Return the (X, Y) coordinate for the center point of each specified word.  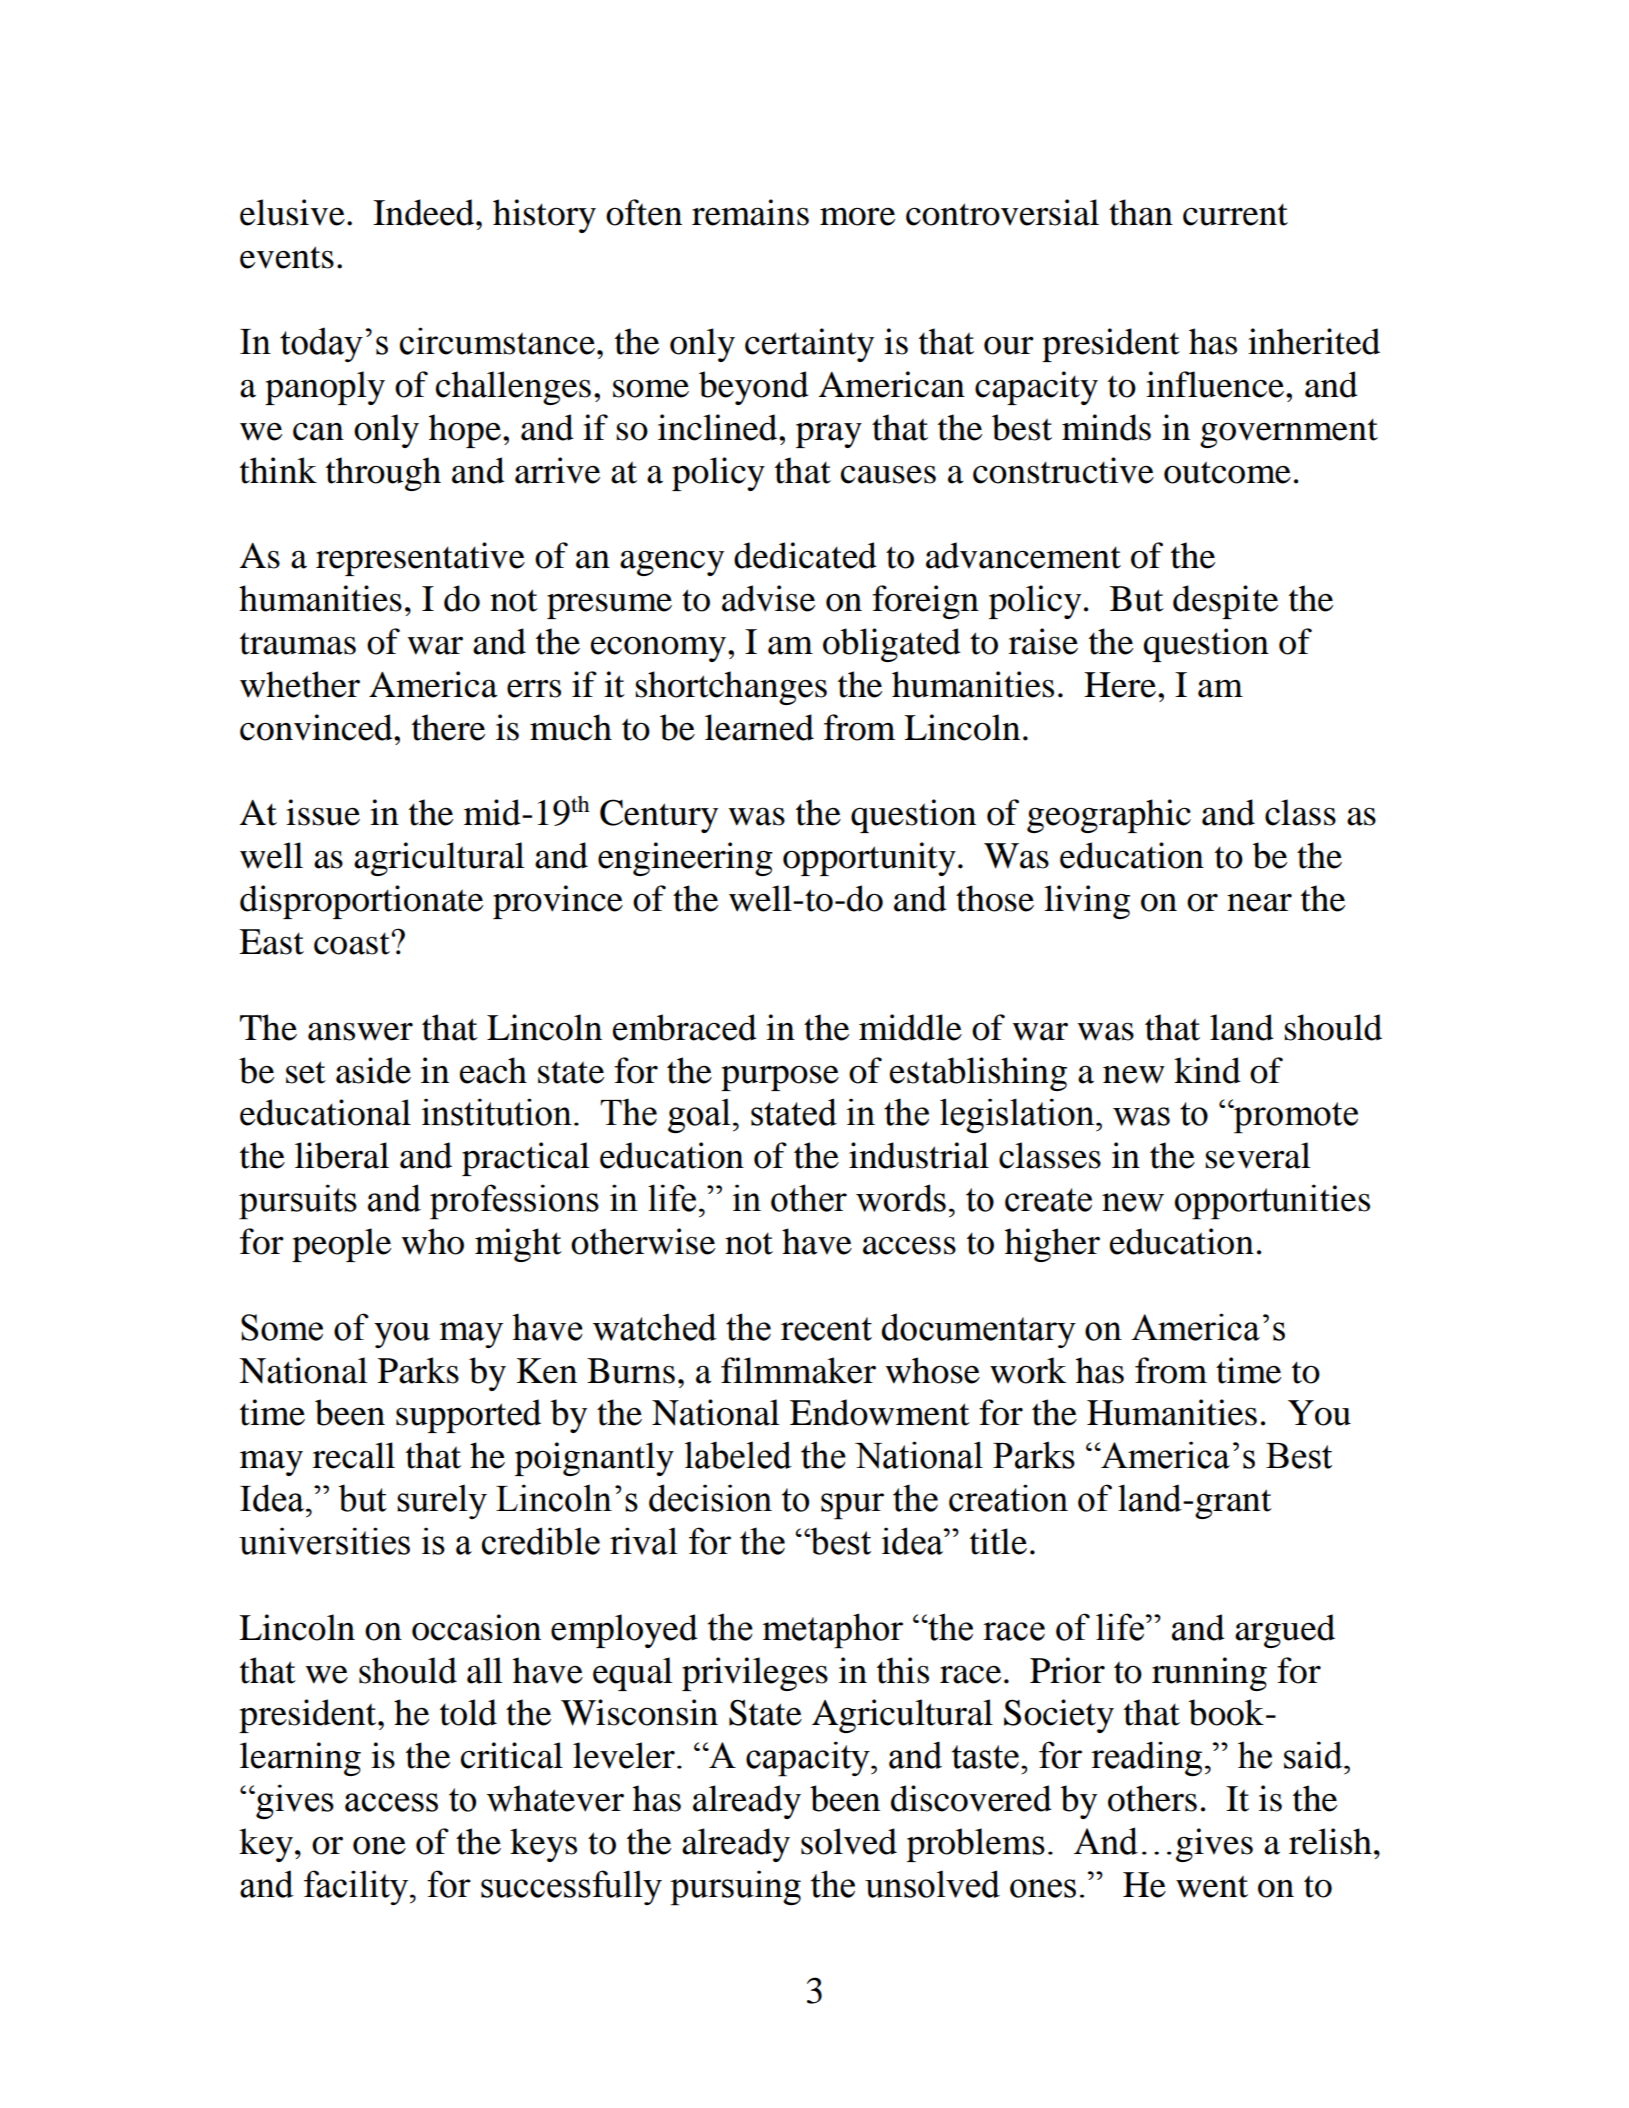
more (857, 217)
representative (420, 559)
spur (852, 1506)
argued (1285, 1631)
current (1235, 214)
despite (1225, 602)
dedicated (805, 555)
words (901, 1198)
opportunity (869, 859)
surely (442, 1501)
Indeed (425, 212)
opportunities (1272, 1202)
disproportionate (361, 902)
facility (357, 1887)
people (341, 1245)
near (1259, 903)
